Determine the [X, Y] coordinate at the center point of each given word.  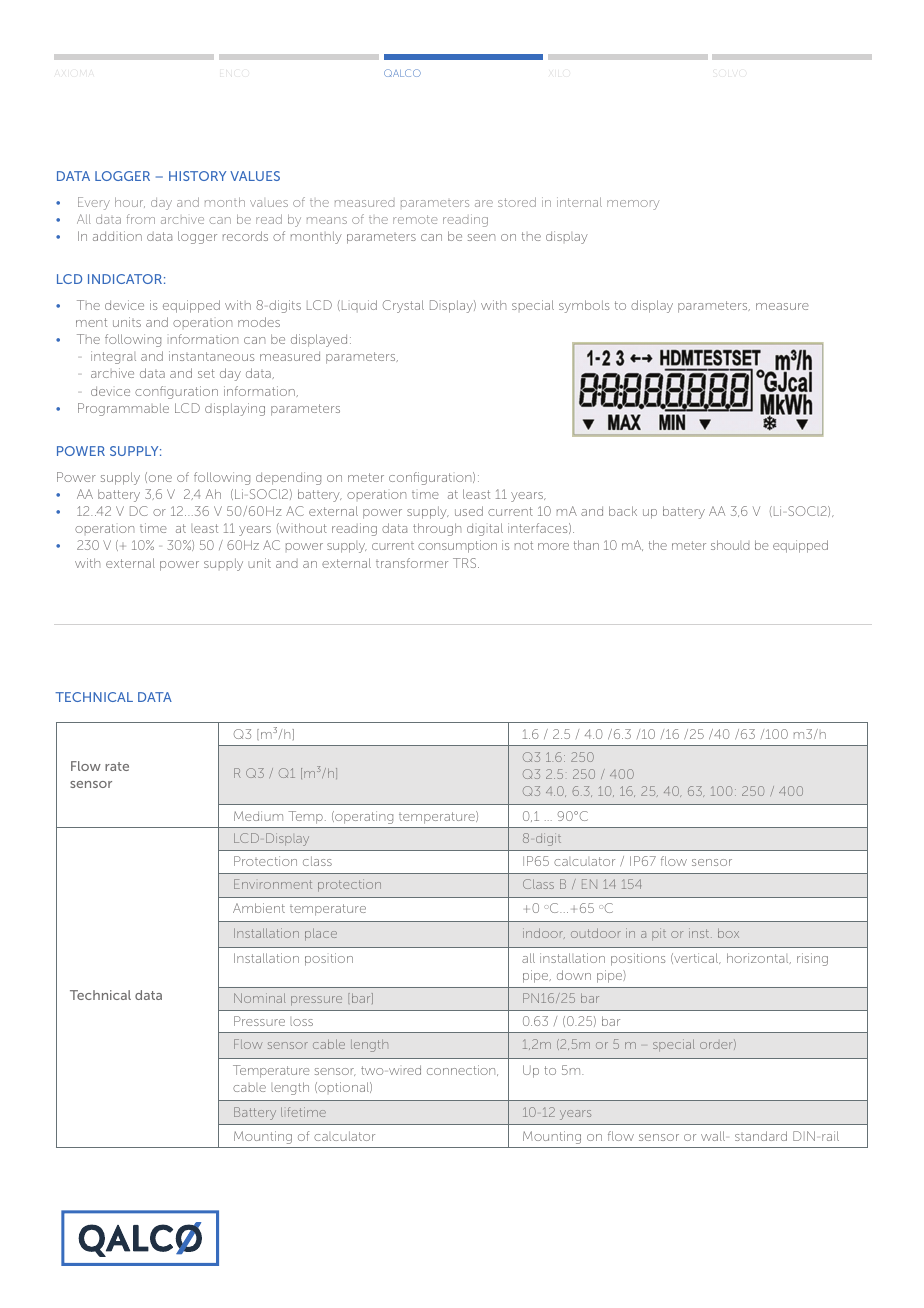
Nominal [260, 998]
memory [633, 205]
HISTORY [197, 176]
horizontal [759, 958]
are [484, 203]
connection [462, 1070]
